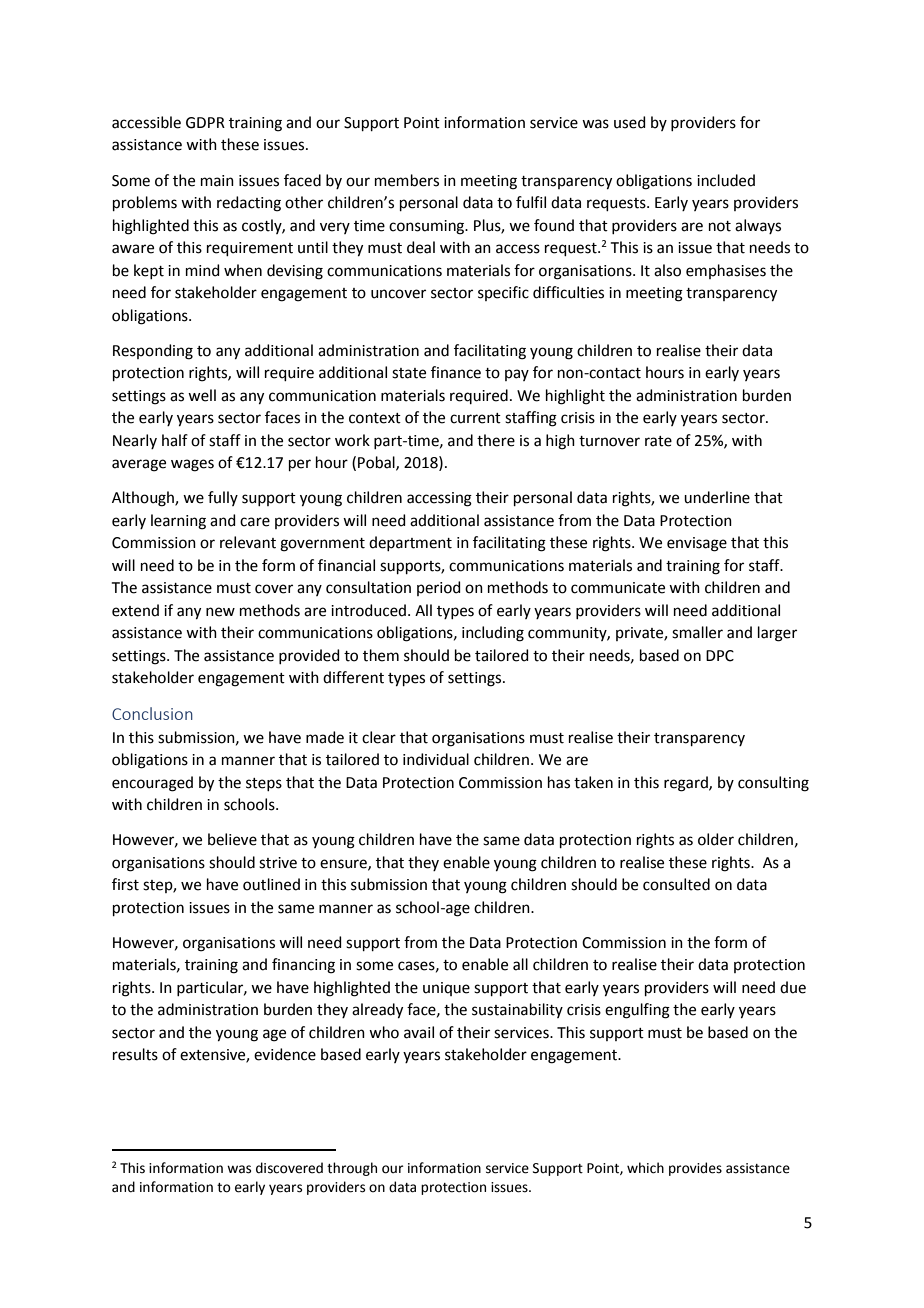 Image resolution: width=924 pixels, height=1308 pixels. What do you see at coordinates (493, 634) in the document?
I see `including` at bounding box center [493, 634].
